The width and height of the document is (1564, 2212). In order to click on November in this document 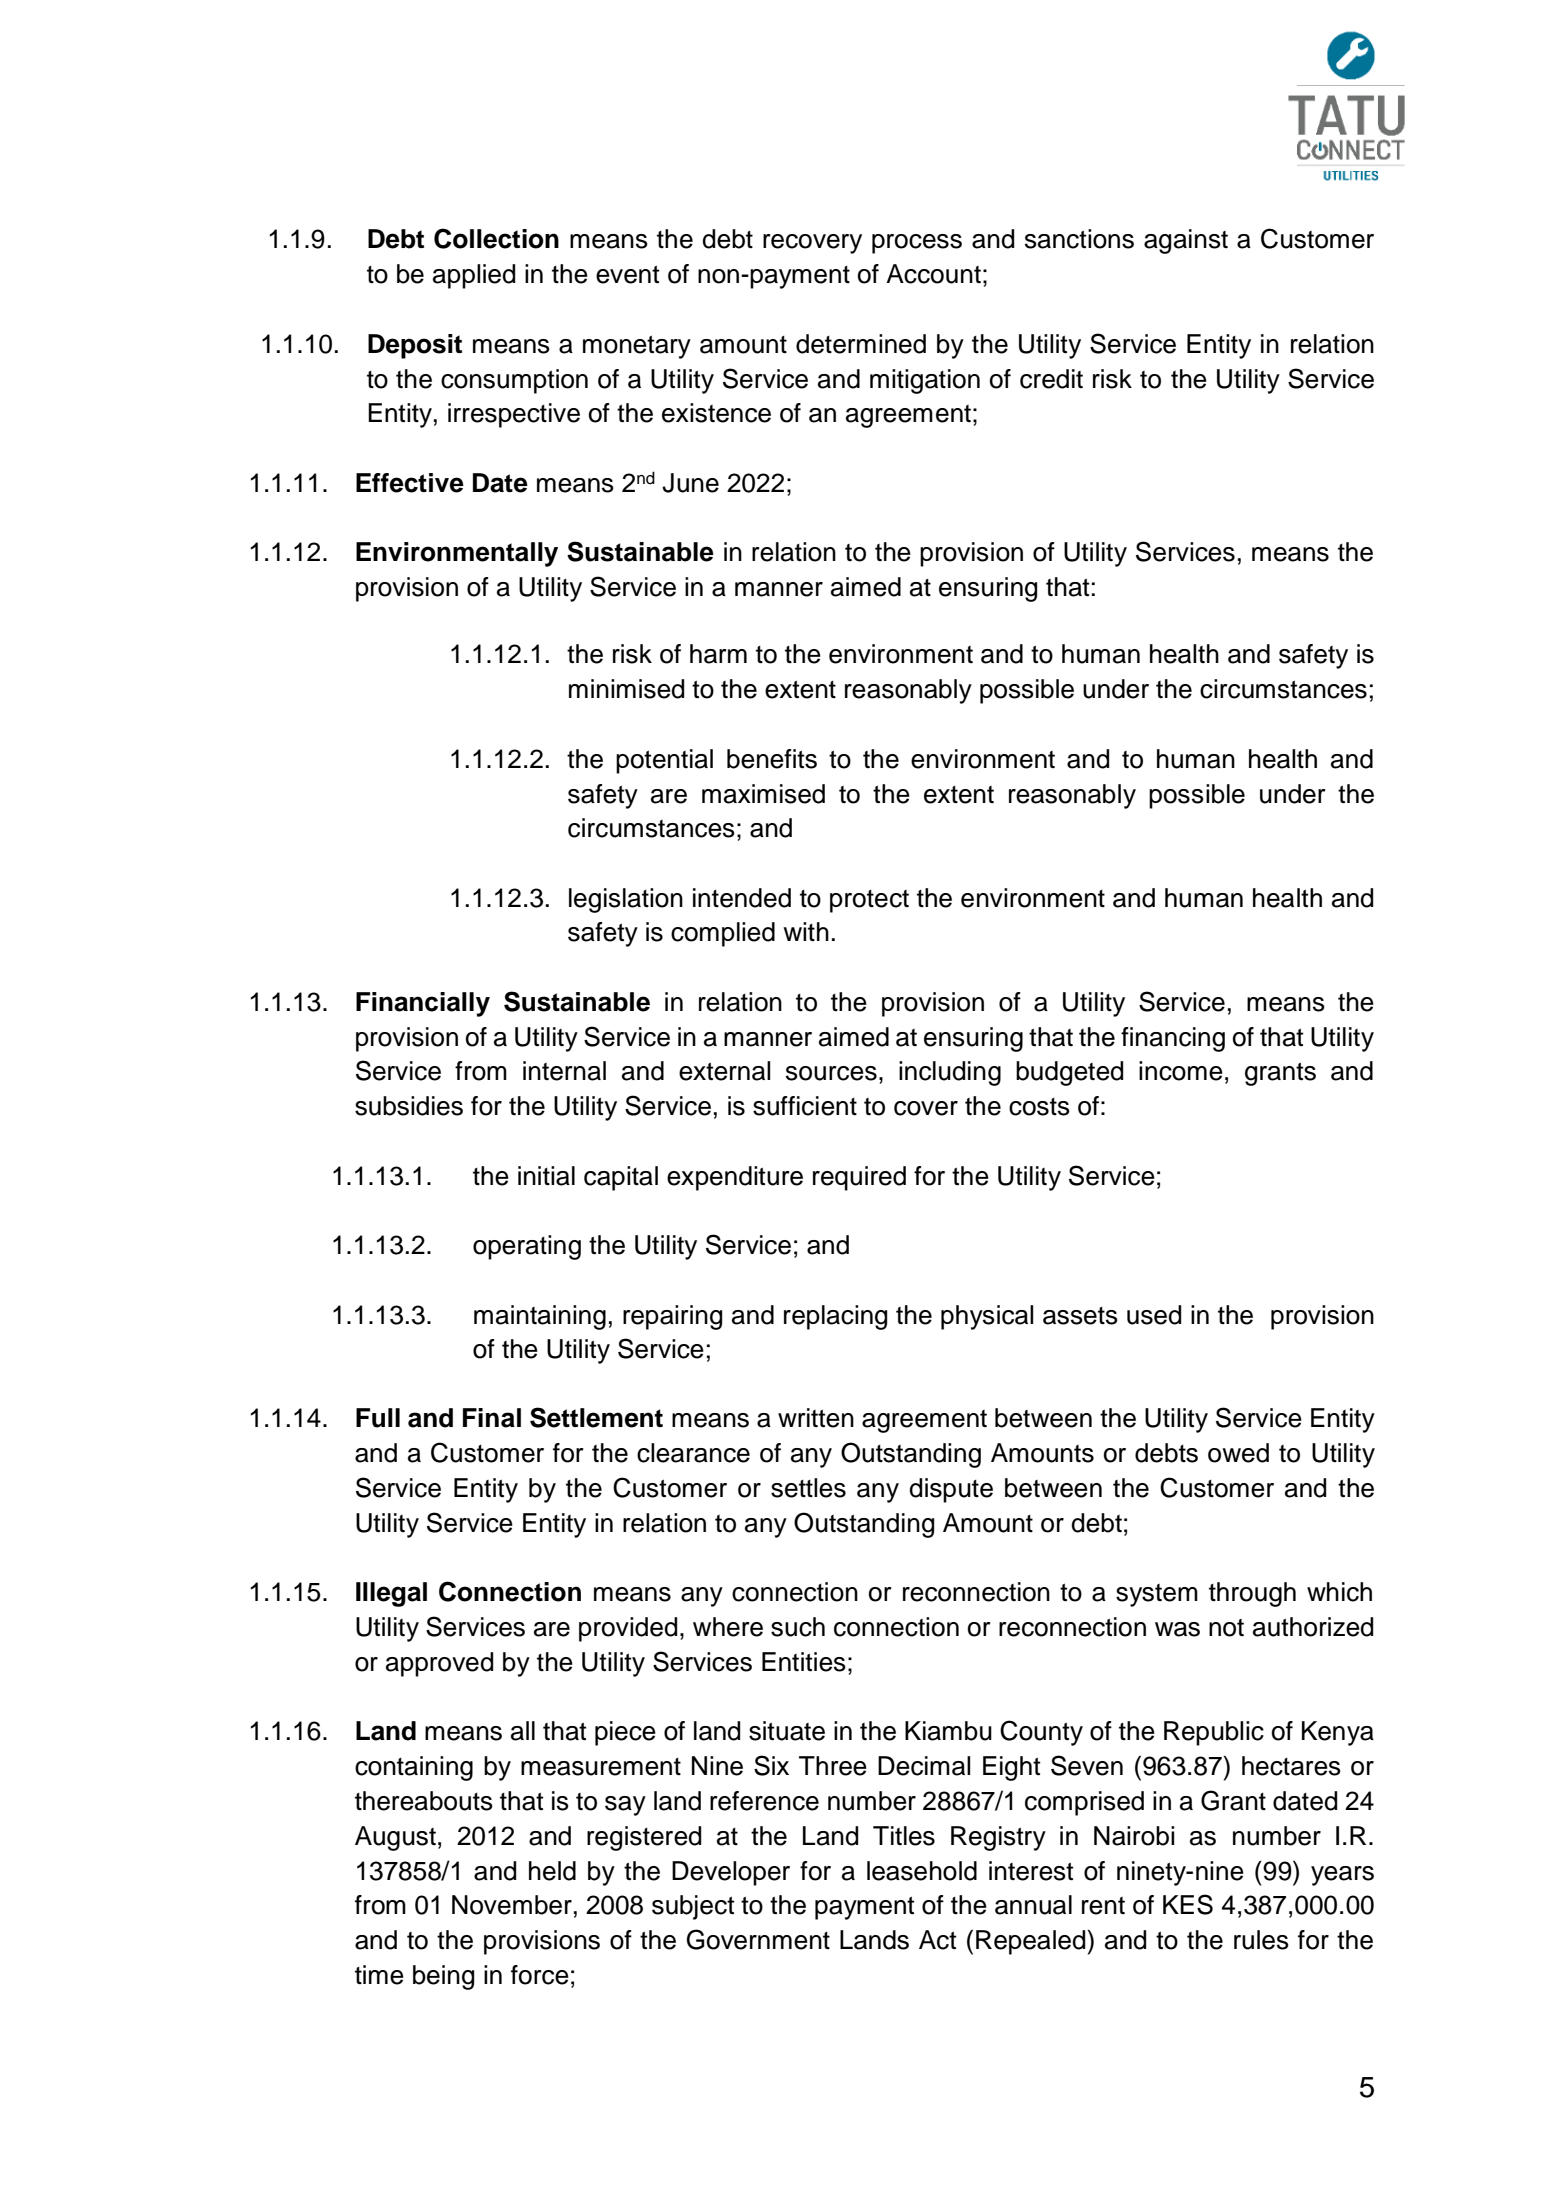, I will do `click(512, 1905)`.
